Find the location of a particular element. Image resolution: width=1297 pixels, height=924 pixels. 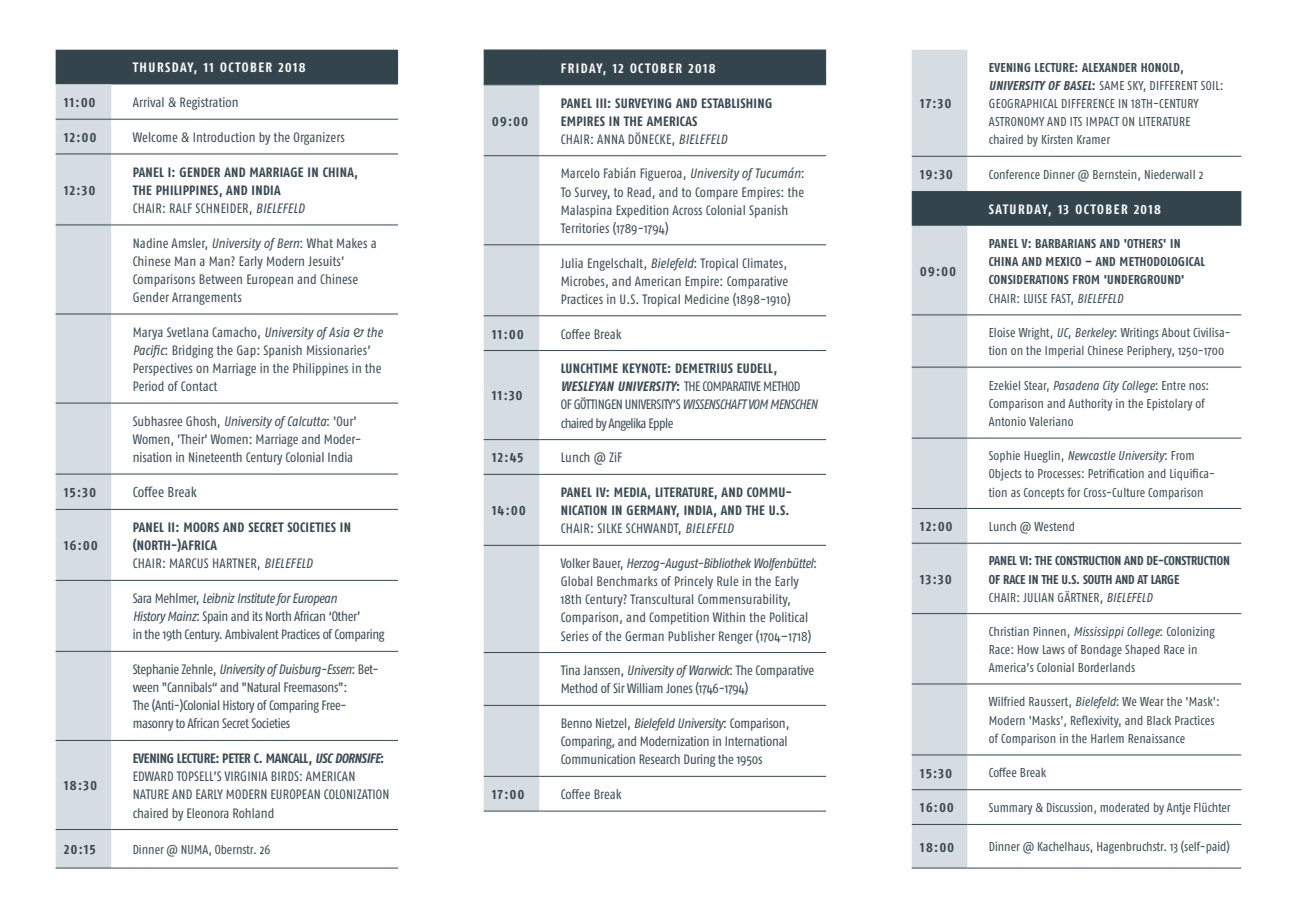

Angelika is located at coordinates (627, 424).
